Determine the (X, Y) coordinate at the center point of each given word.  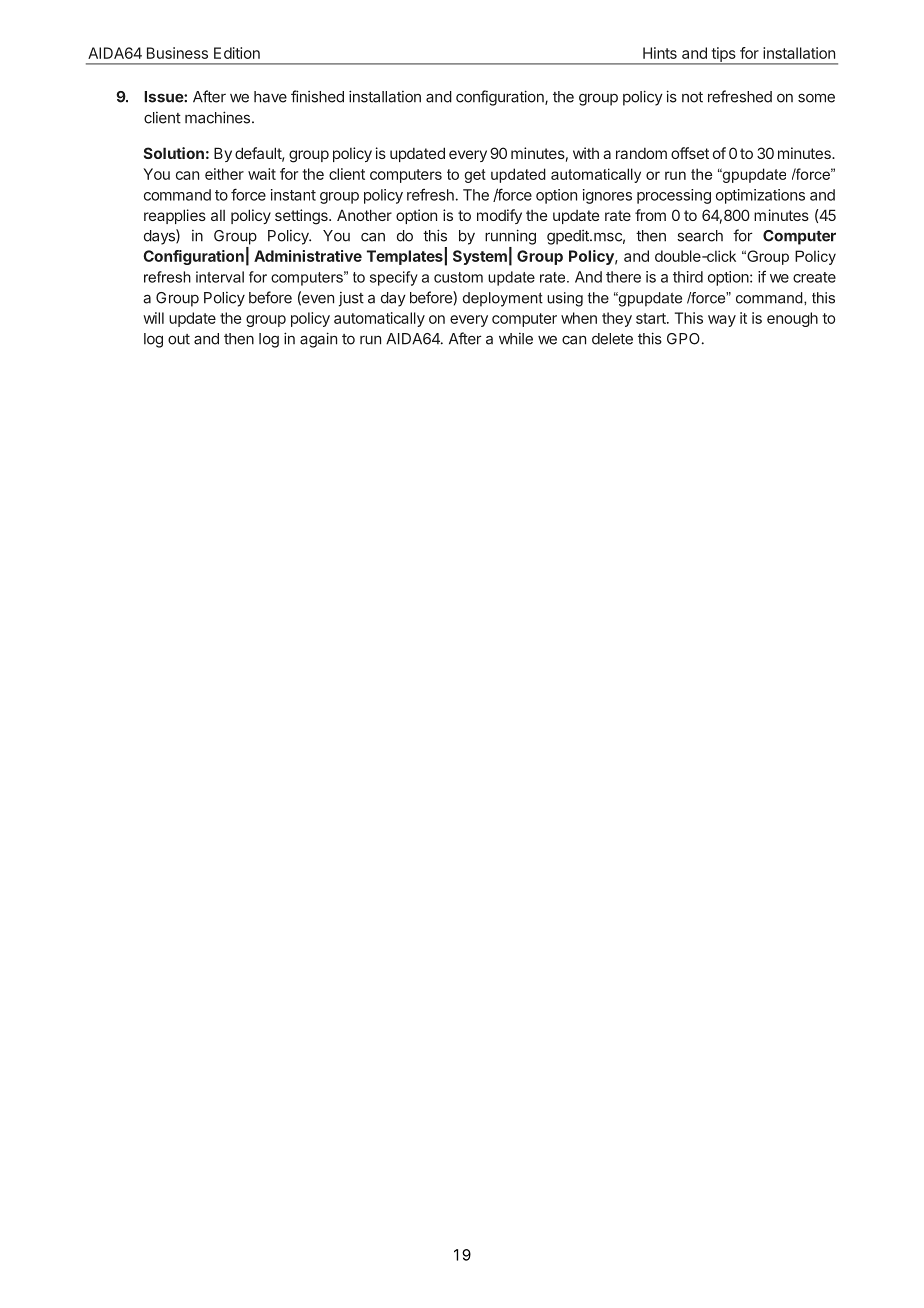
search (700, 236)
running (510, 237)
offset (690, 153)
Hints (660, 53)
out (179, 339)
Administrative (308, 256)
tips (723, 55)
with (586, 153)
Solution (174, 153)
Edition (237, 53)
